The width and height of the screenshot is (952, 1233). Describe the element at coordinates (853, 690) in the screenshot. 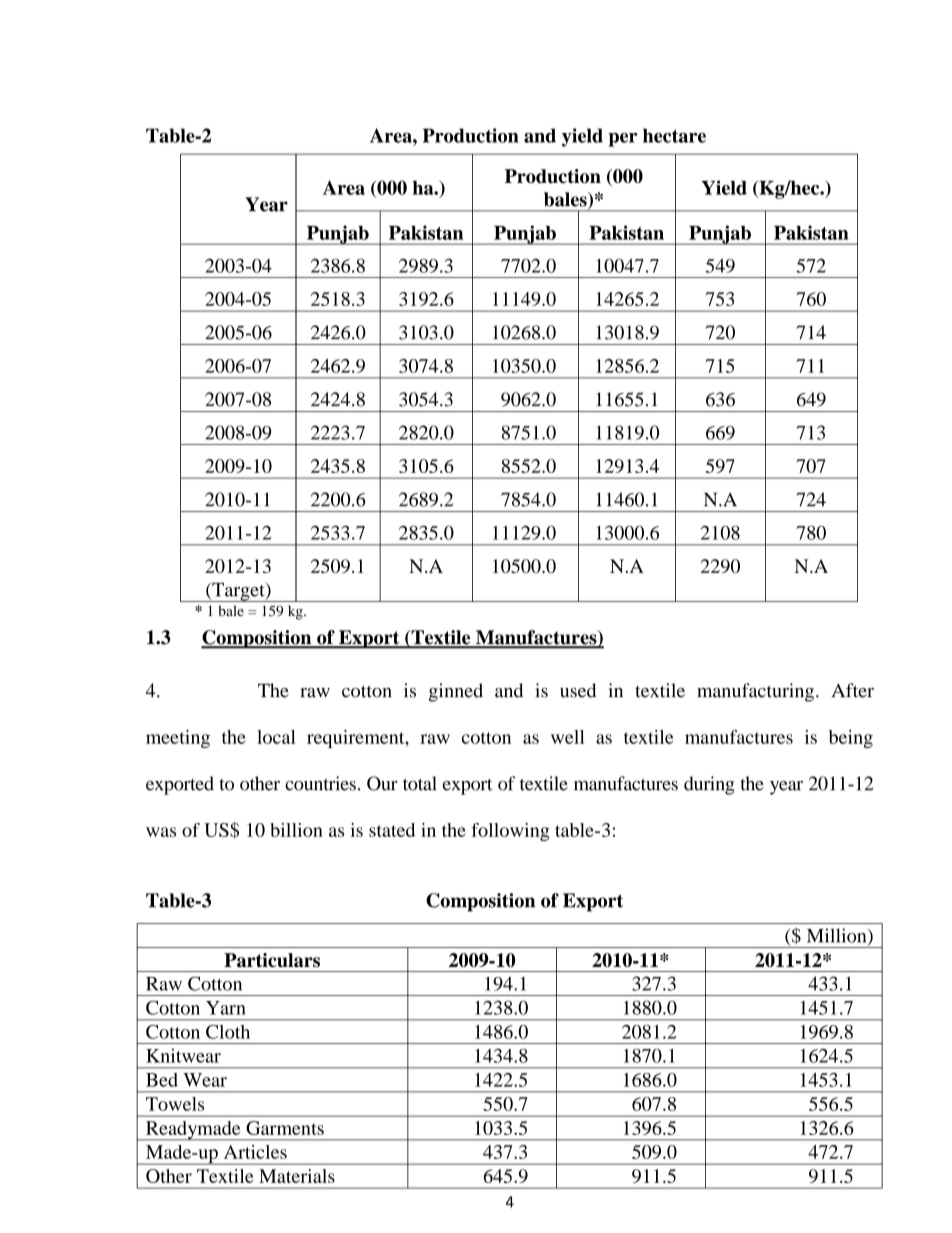

I see `After` at that location.
